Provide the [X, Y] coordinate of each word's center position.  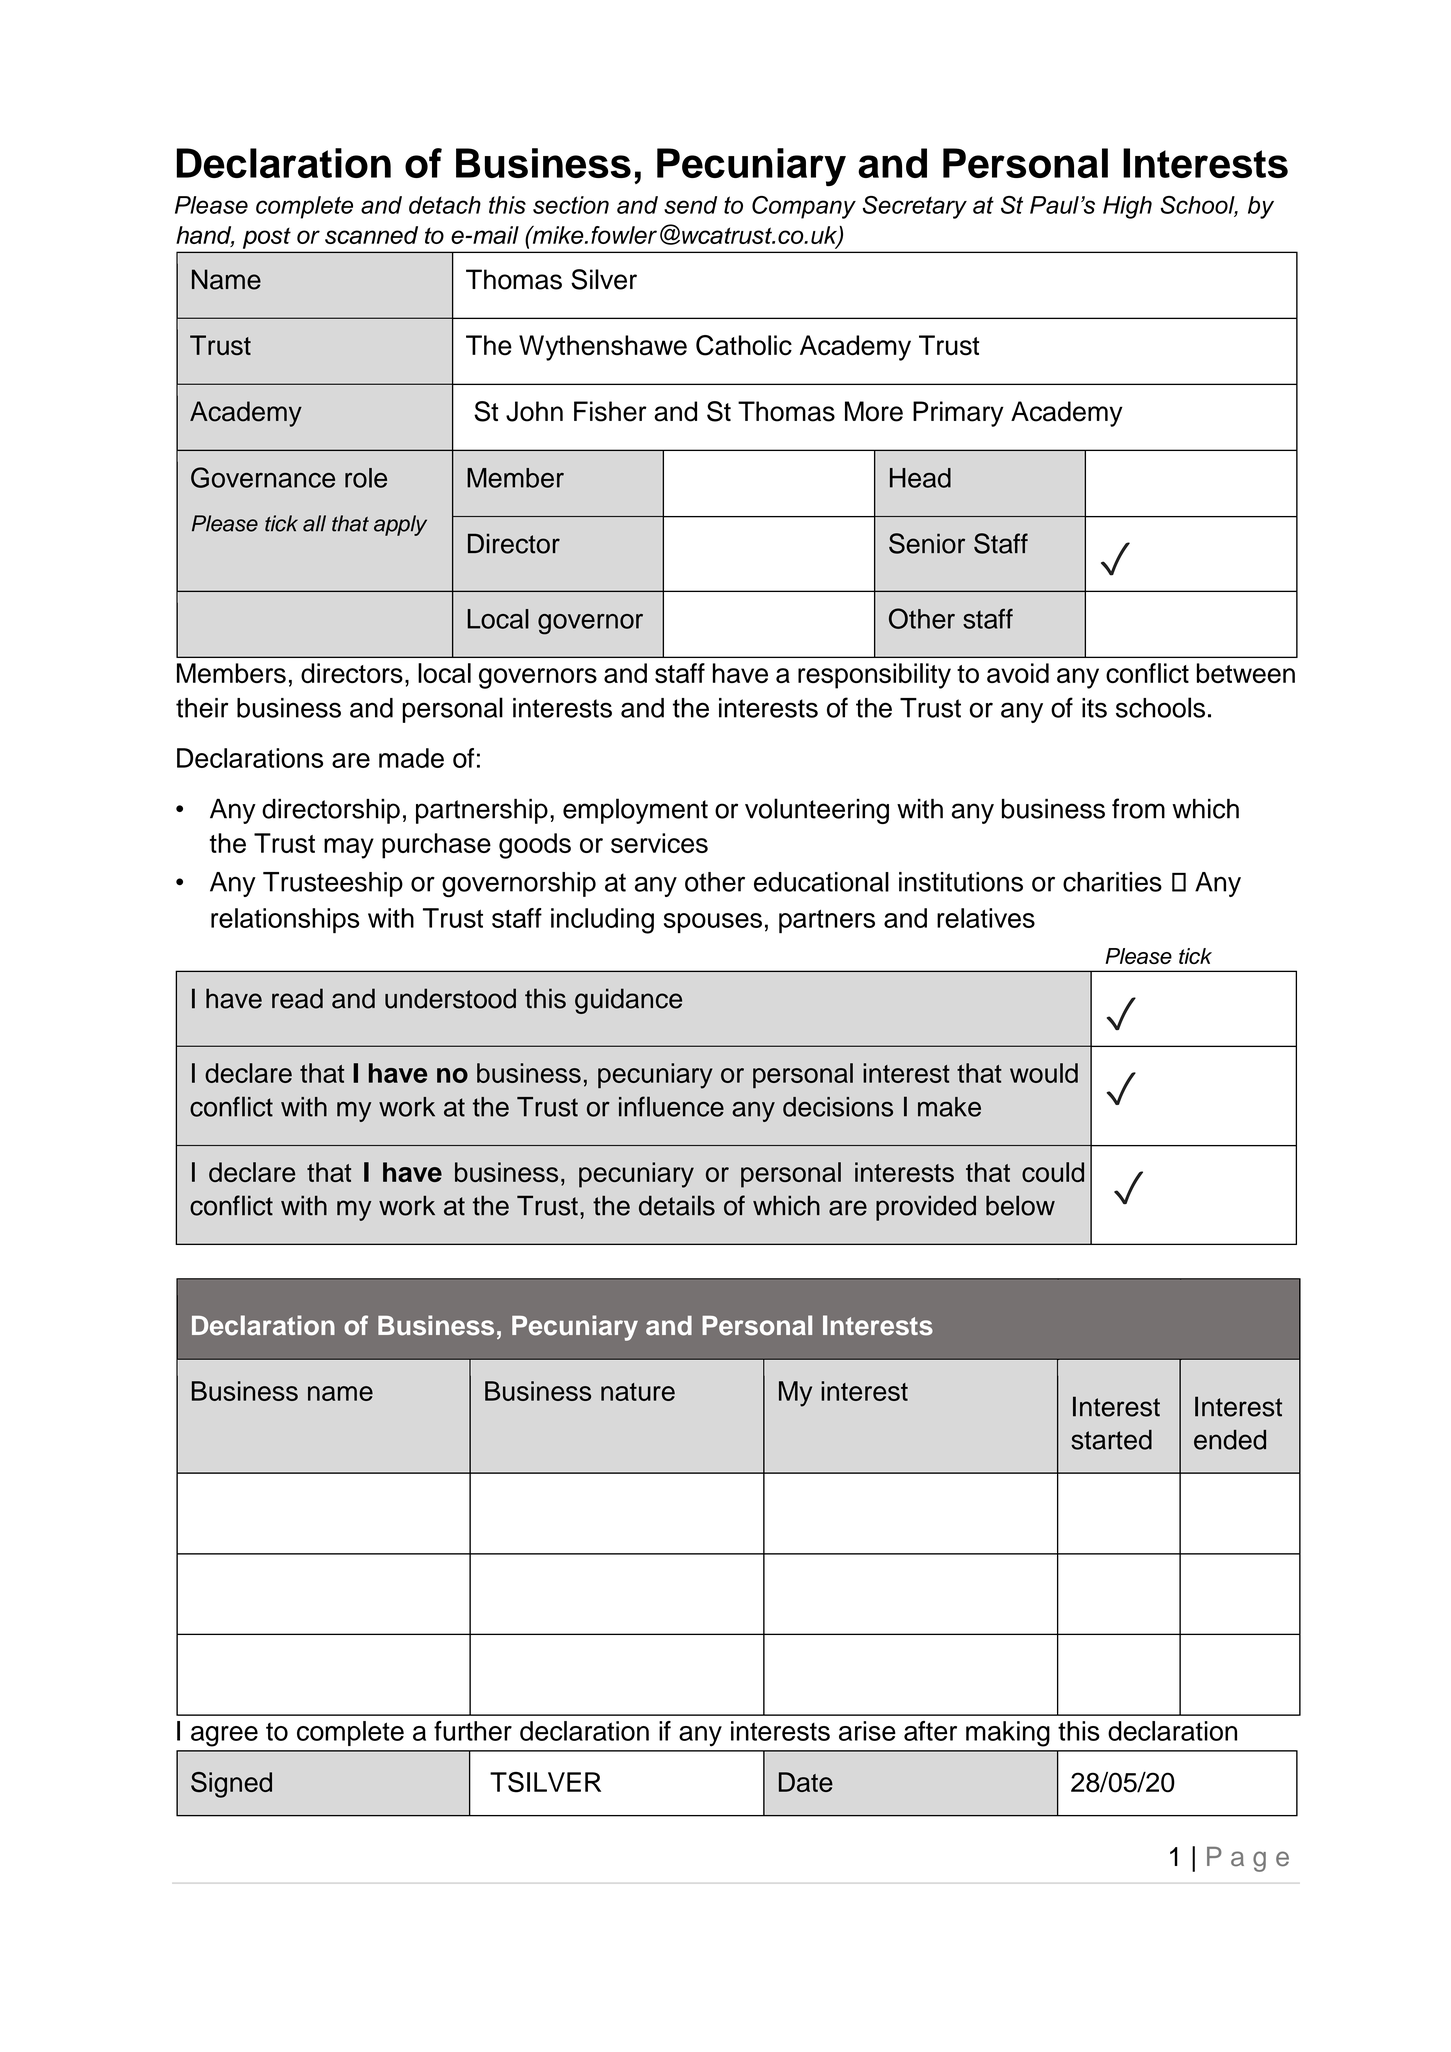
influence [671, 1106]
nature [638, 1392]
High [1127, 207]
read [297, 998]
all [314, 523]
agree [224, 1736]
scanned [371, 235]
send [690, 205]
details [677, 1205]
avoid [1018, 673]
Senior [927, 543]
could [1053, 1172]
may [349, 848]
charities [1112, 882]
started [1111, 1440]
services [659, 843]
